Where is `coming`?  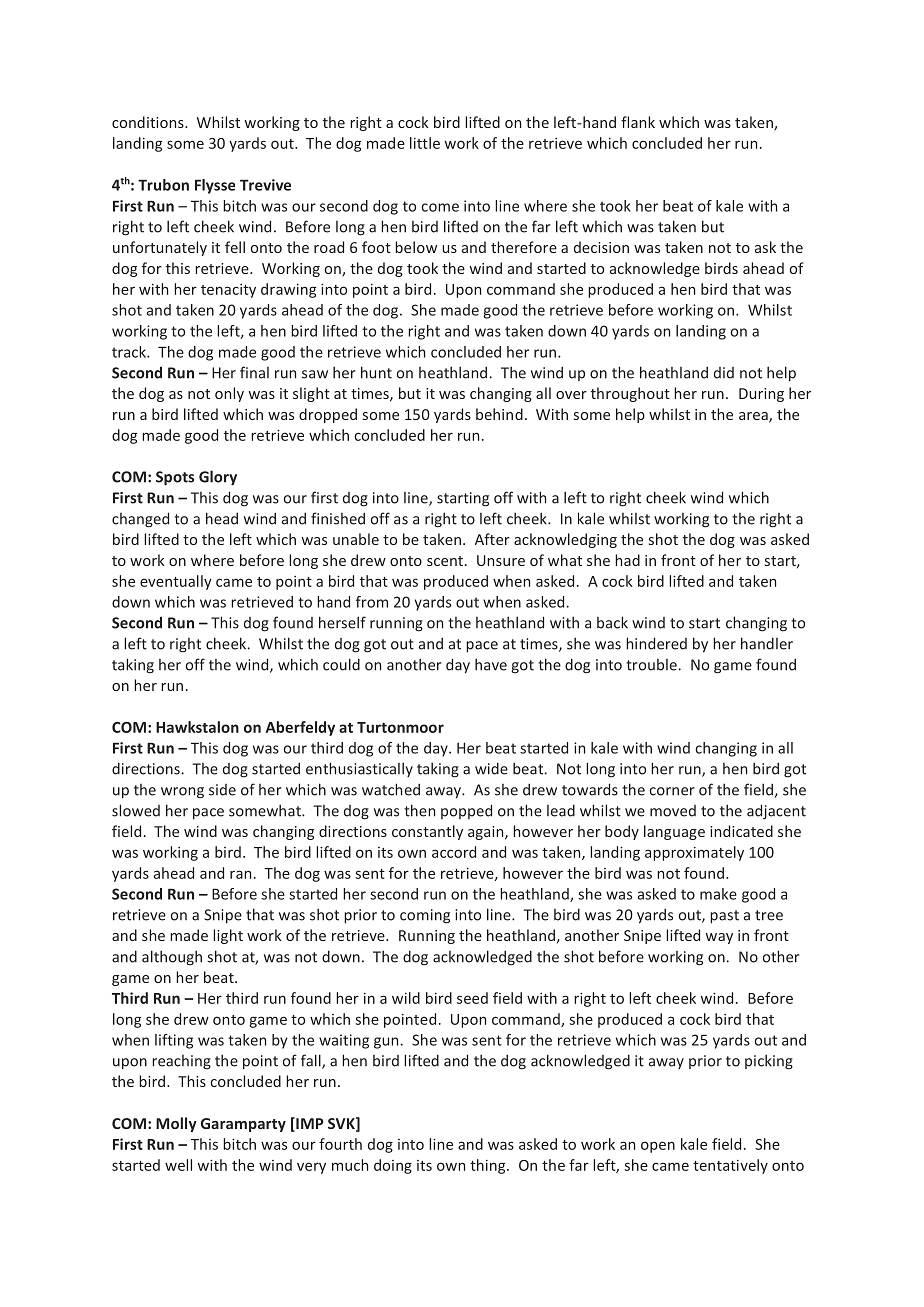
coming is located at coordinates (425, 916).
